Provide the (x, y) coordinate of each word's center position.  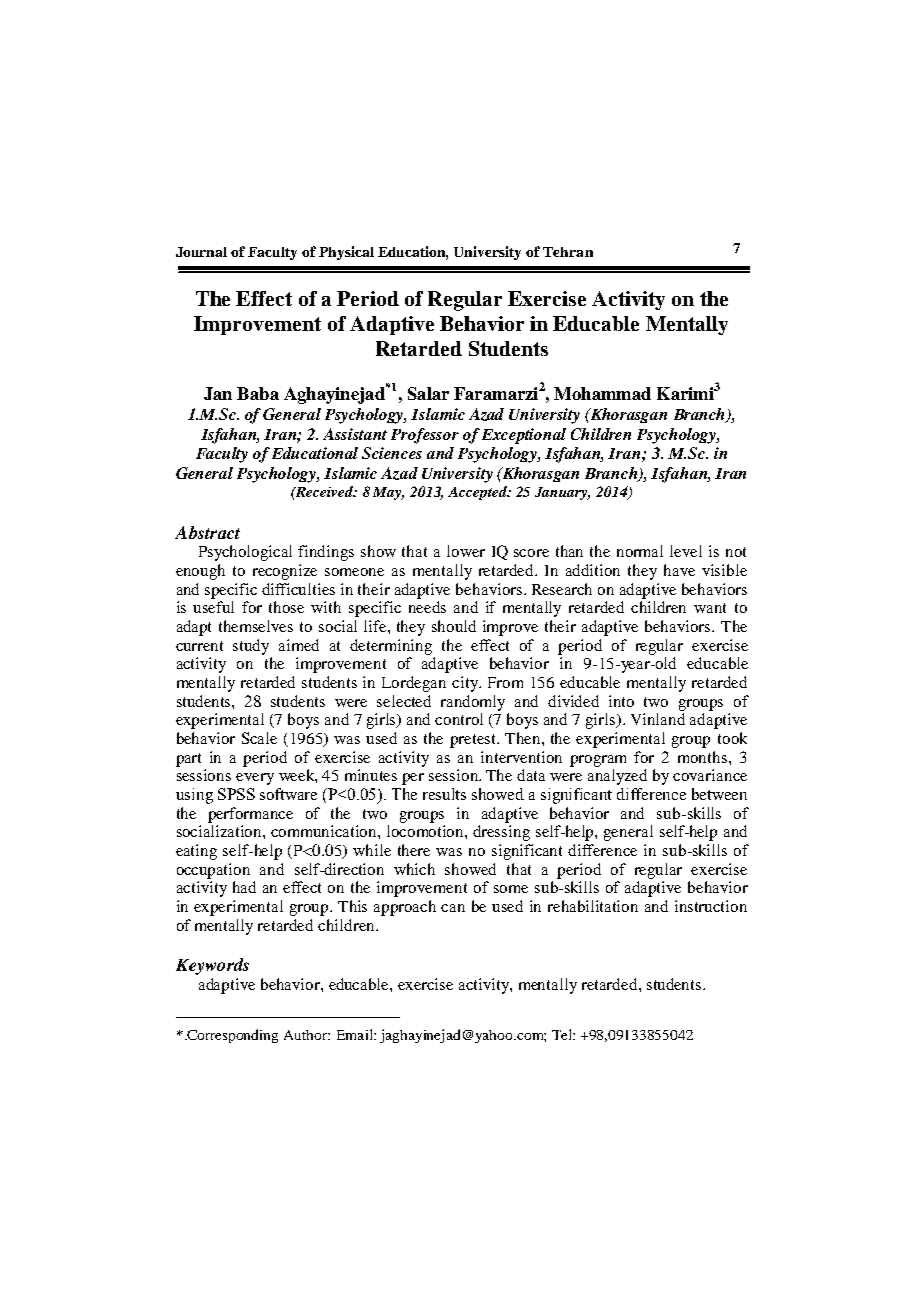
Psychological (245, 553)
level (686, 551)
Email (356, 1034)
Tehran (568, 252)
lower (466, 551)
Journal (201, 252)
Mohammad (602, 393)
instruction (711, 906)
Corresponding (232, 1036)
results (444, 794)
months (704, 757)
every (255, 779)
